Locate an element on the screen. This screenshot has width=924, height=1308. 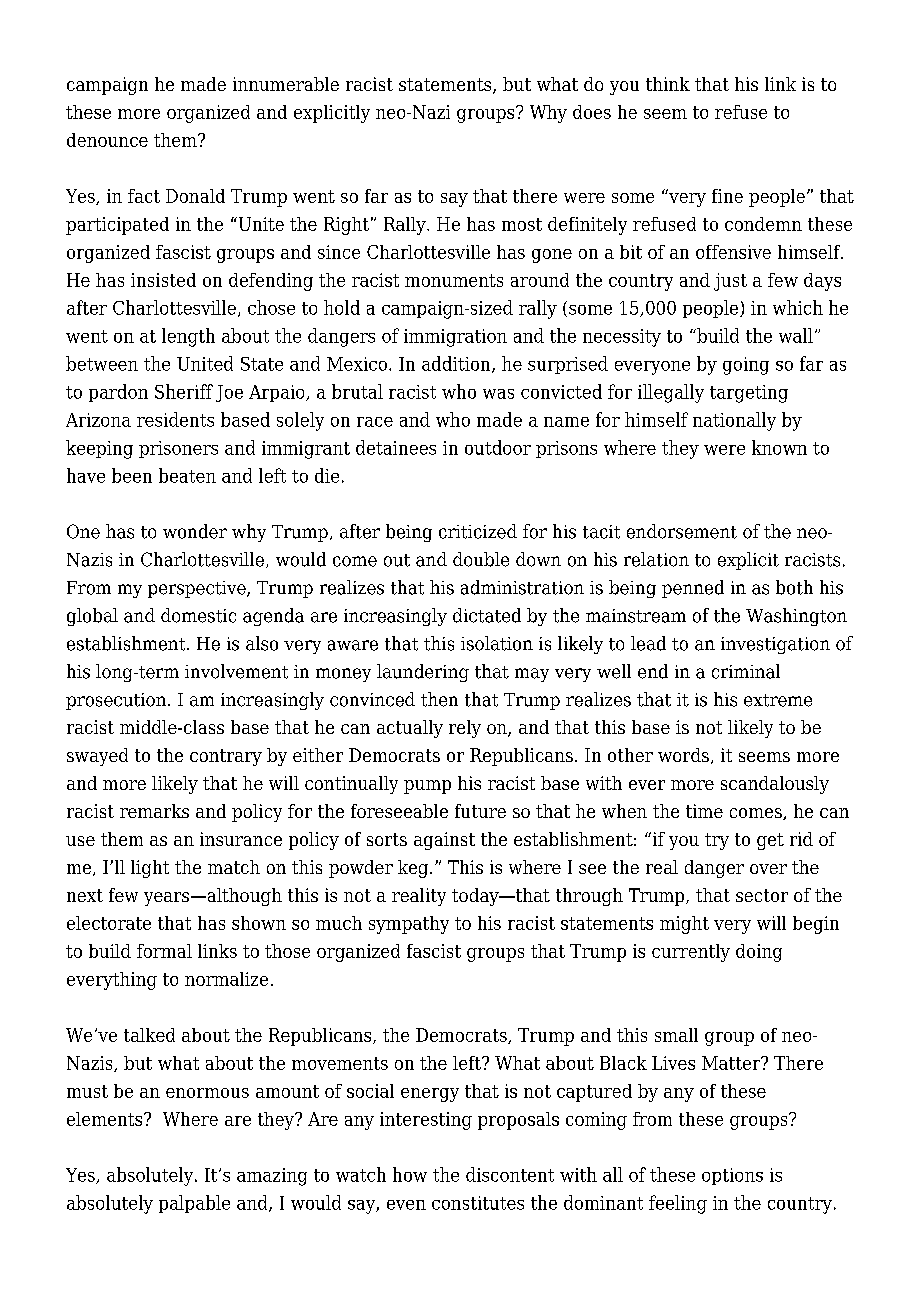
denounce is located at coordinates (107, 140).
